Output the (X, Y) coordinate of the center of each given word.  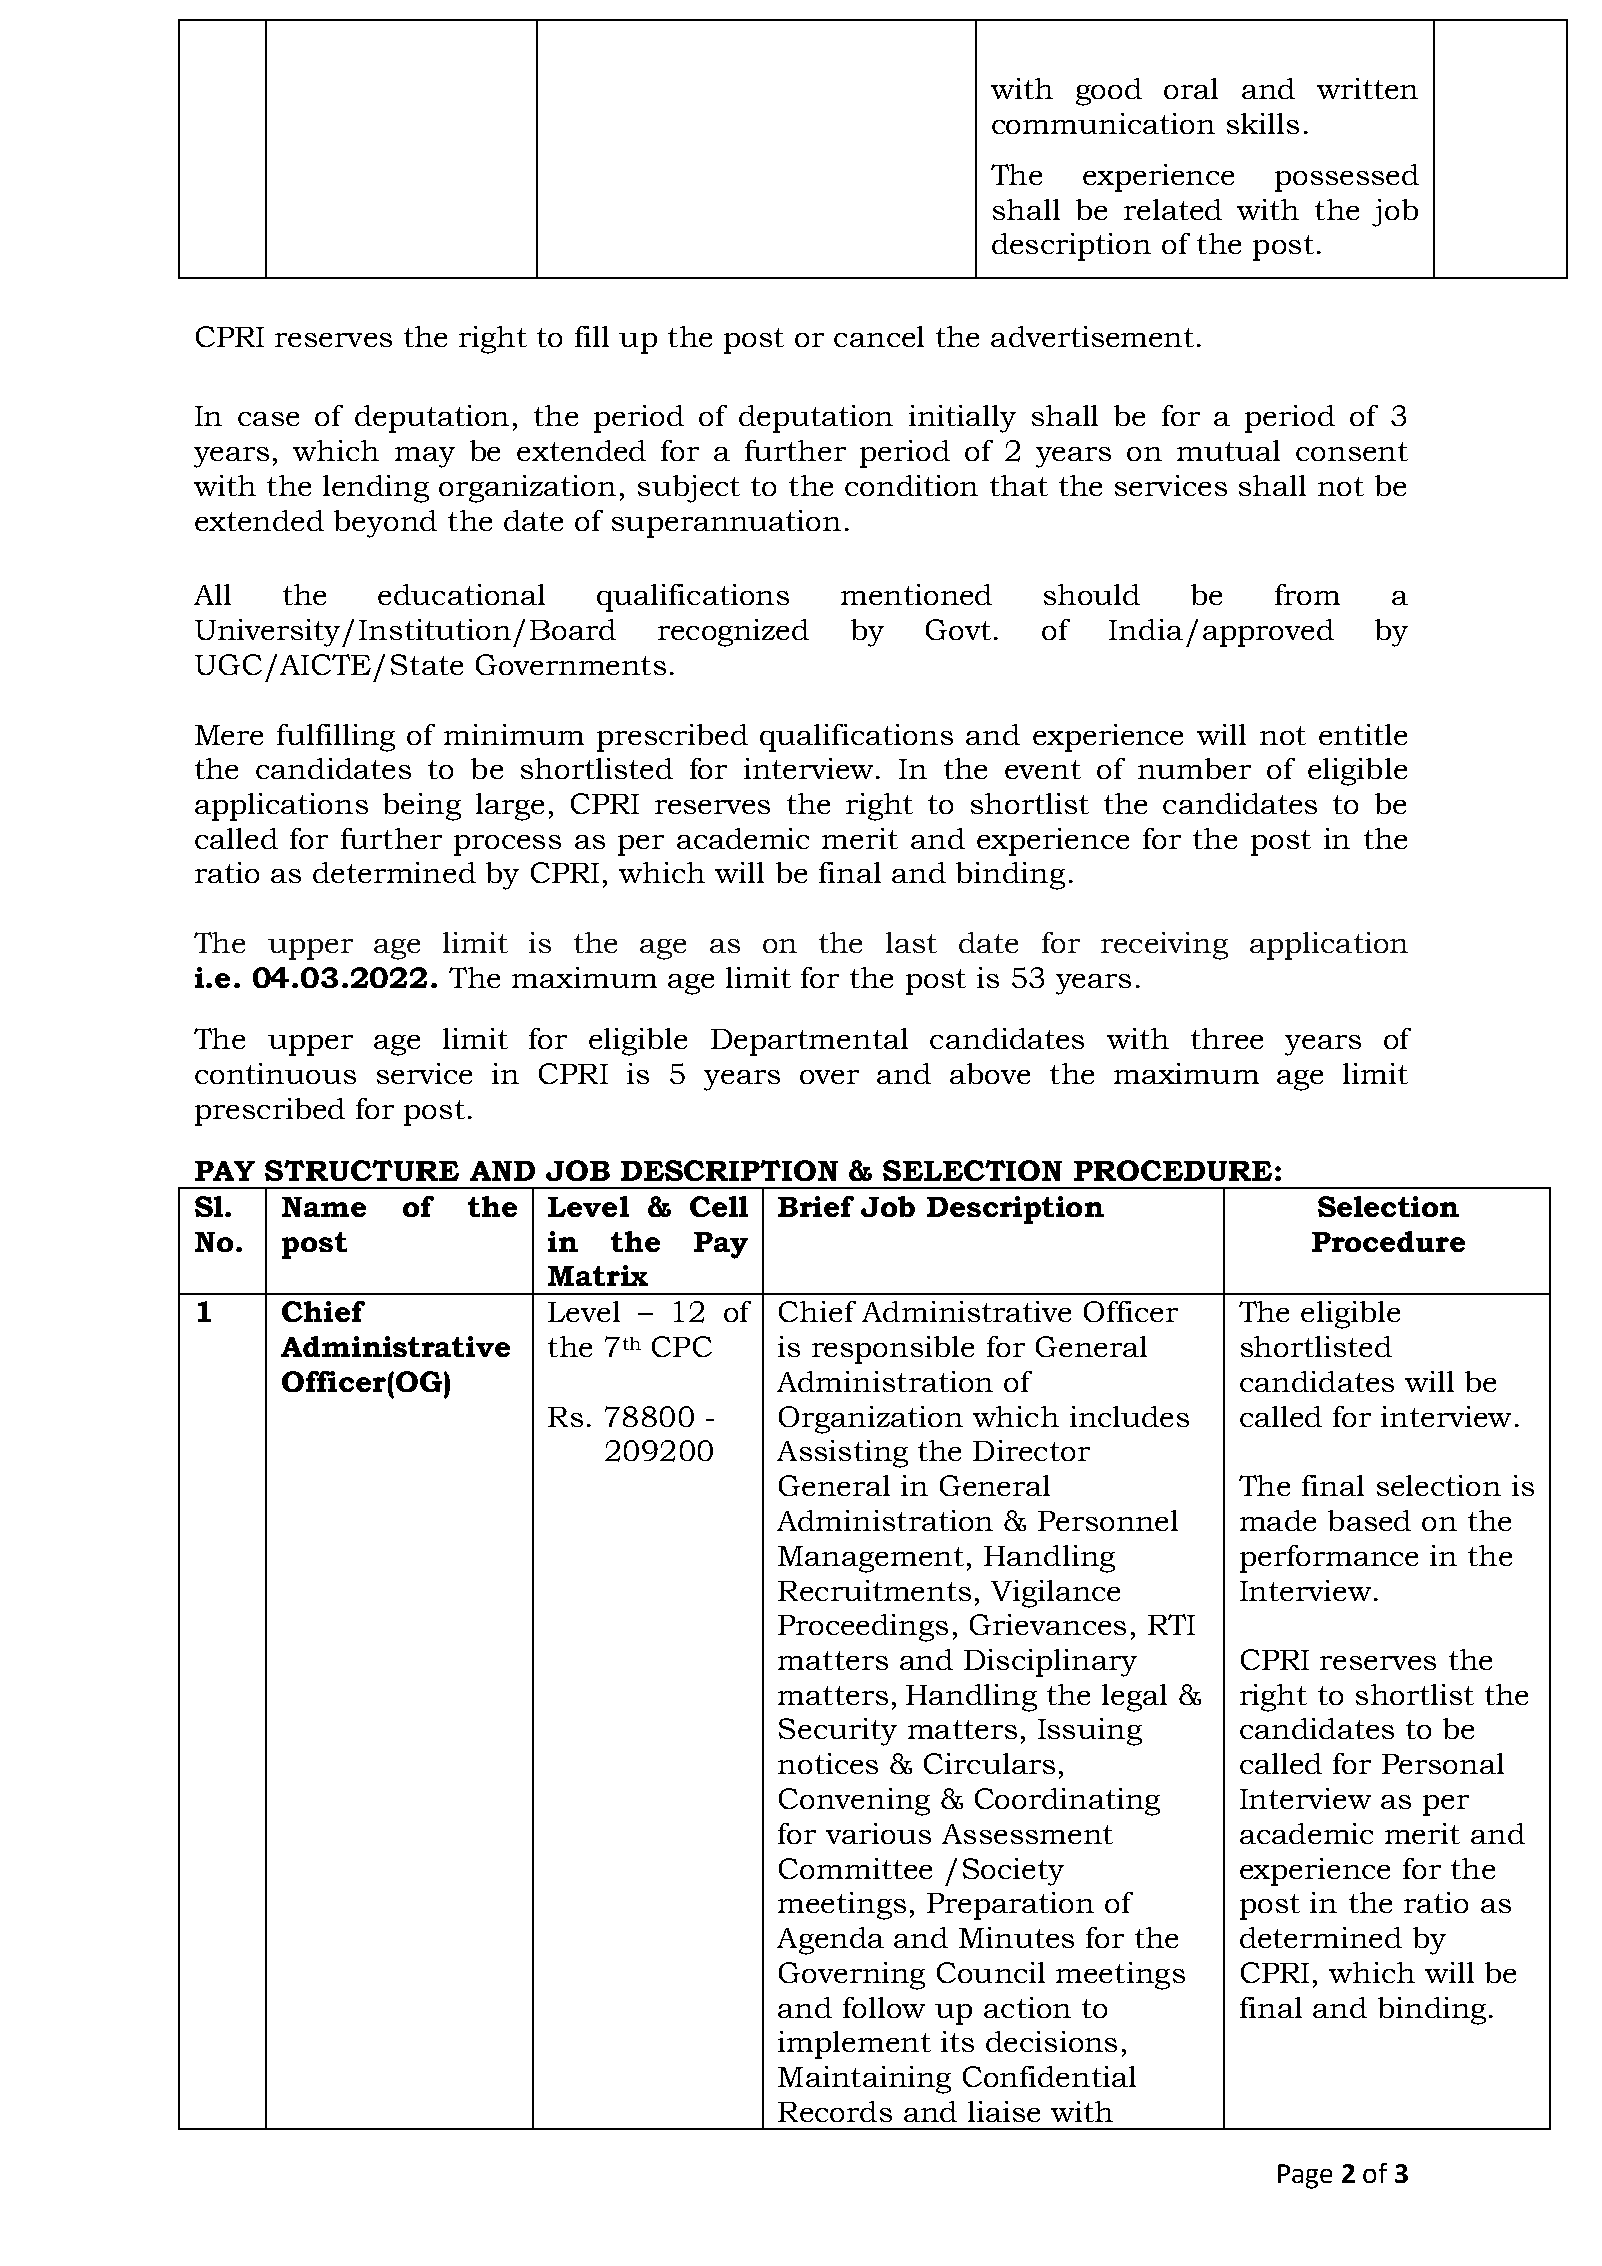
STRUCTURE (362, 1170)
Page (1305, 2176)
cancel (879, 336)
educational (461, 594)
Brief (816, 1206)
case (268, 419)
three (1227, 1038)
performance (1329, 1559)
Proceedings (863, 1628)
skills (1263, 123)
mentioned (916, 594)
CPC (682, 1346)
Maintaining (864, 2080)
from (1307, 594)
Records (835, 2111)
